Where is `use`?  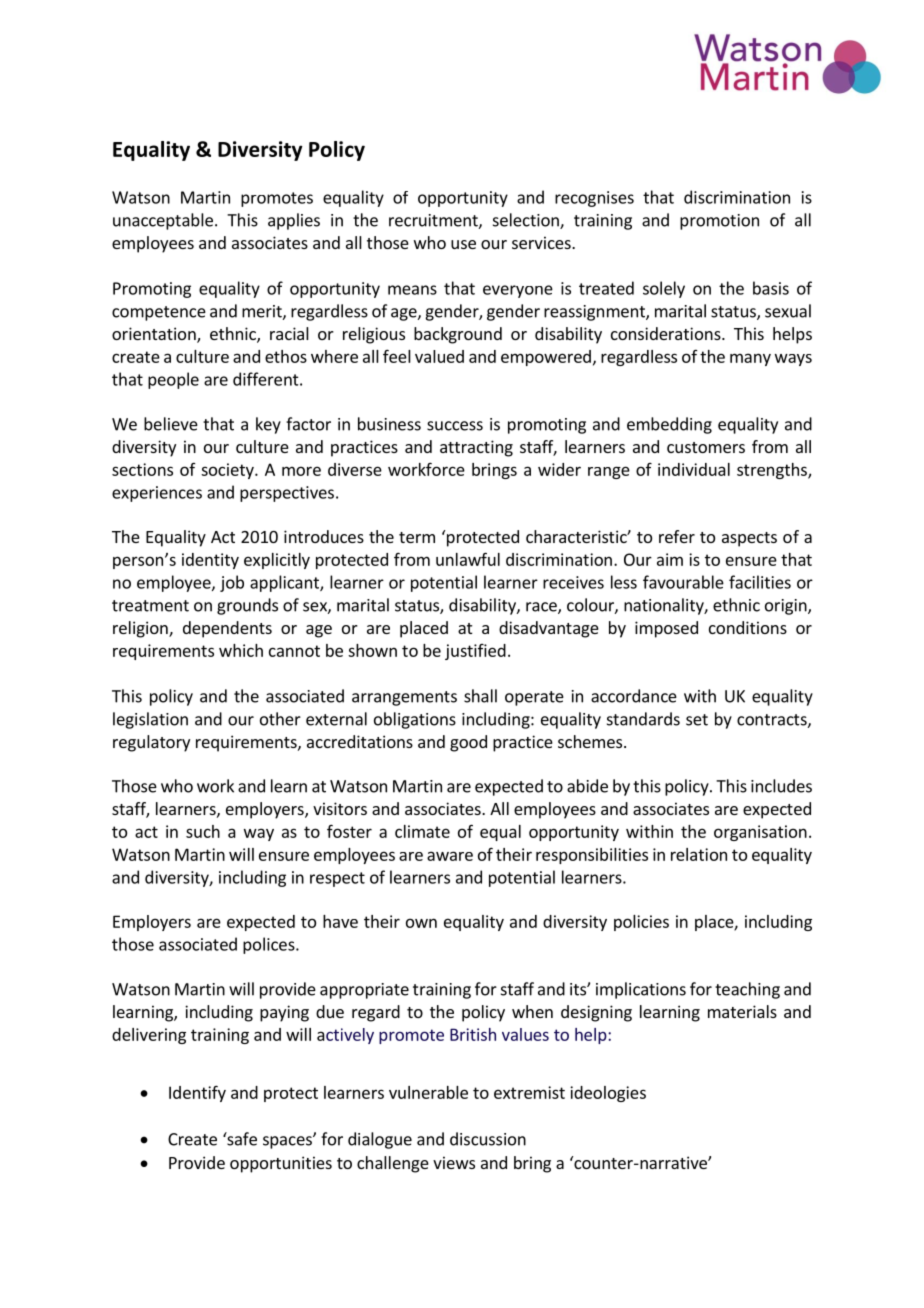
use is located at coordinates (463, 244).
